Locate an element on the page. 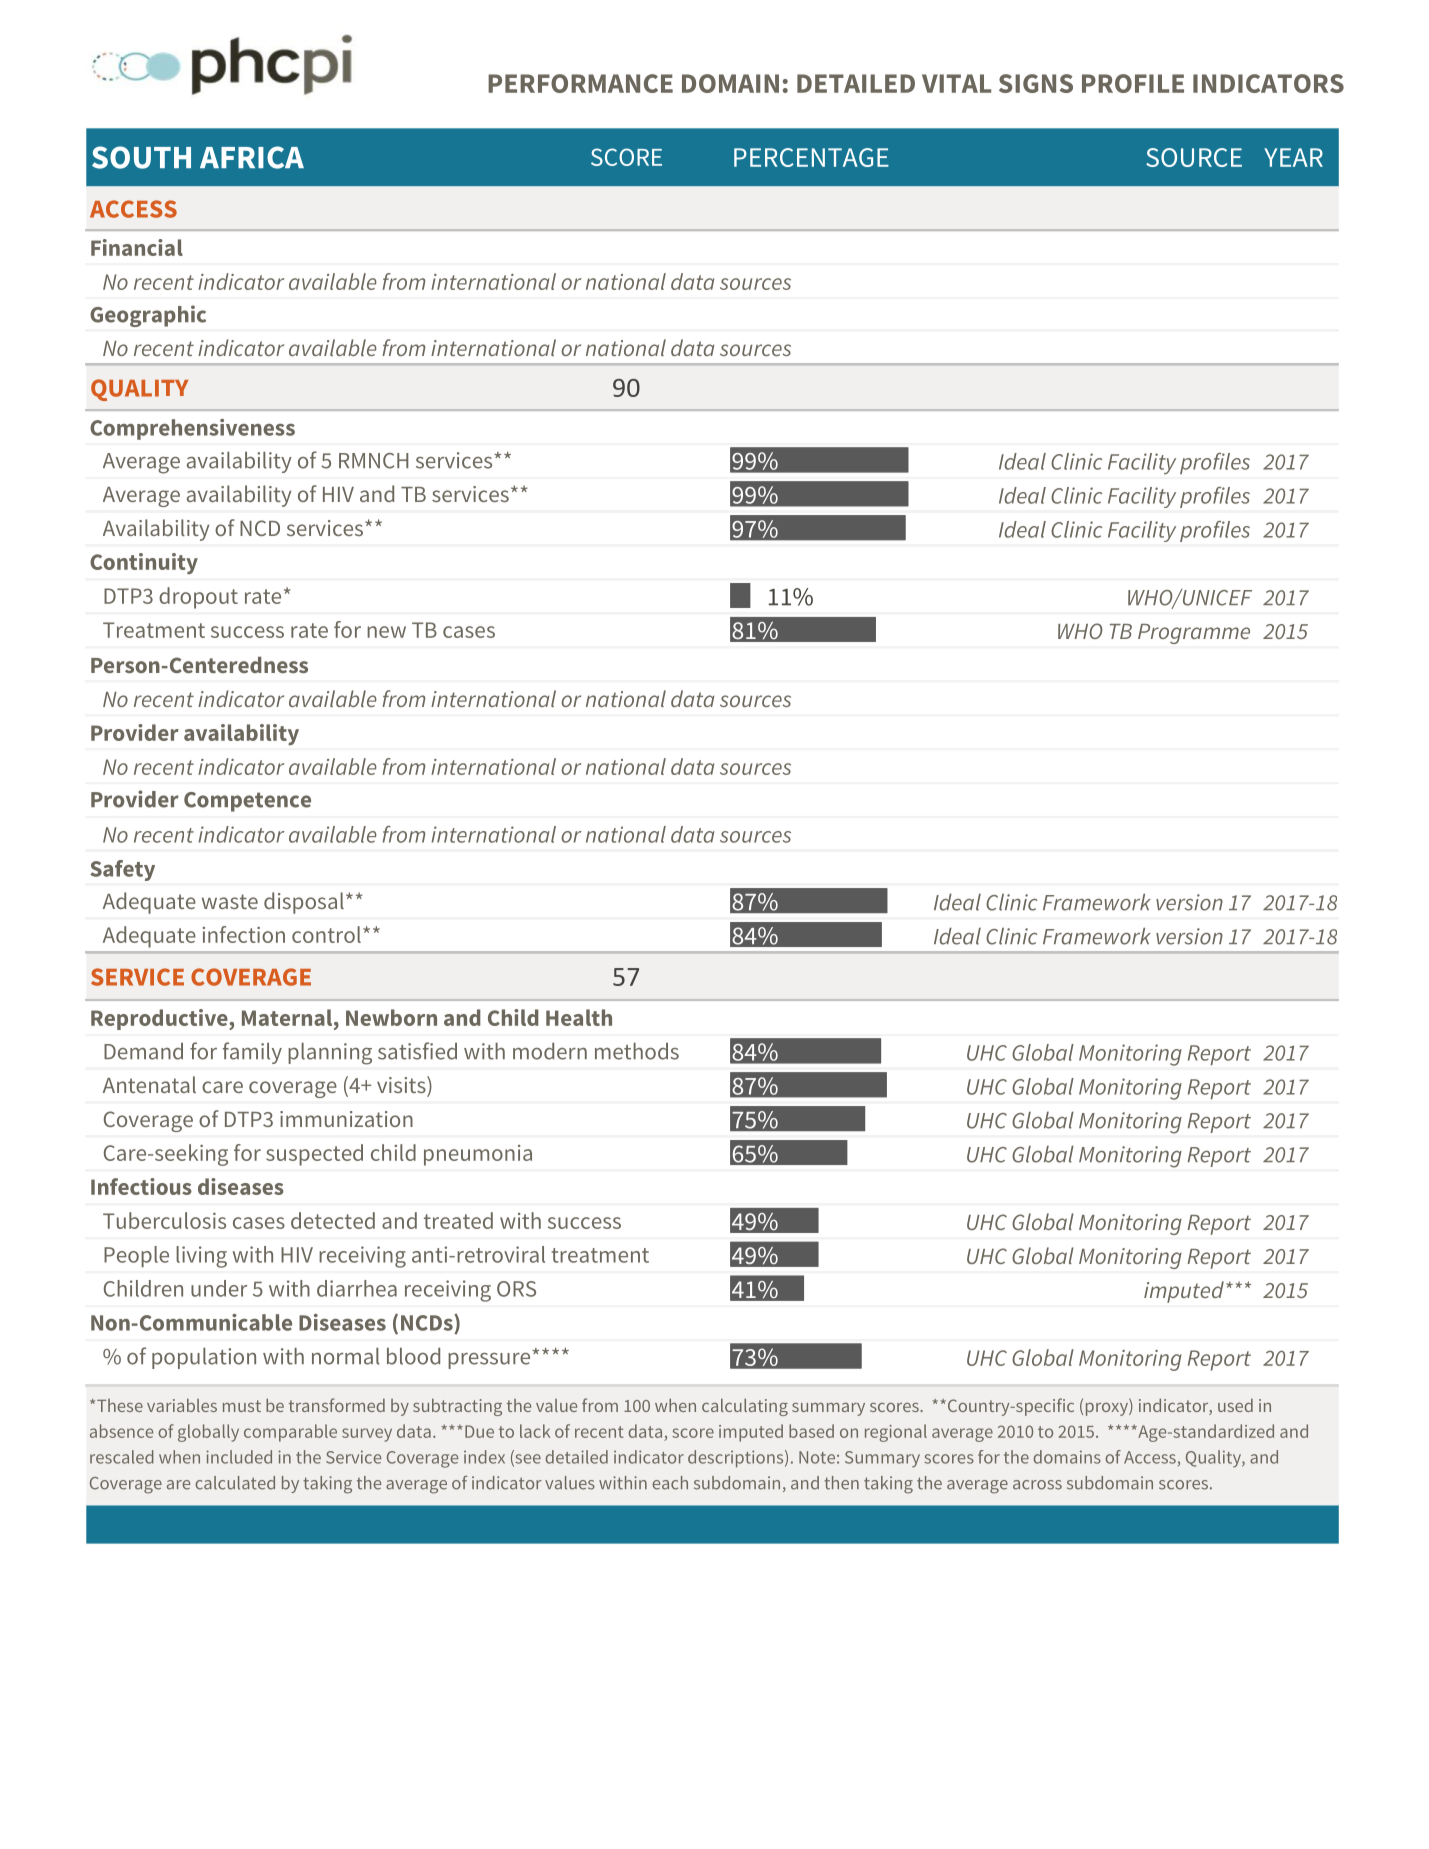 The image size is (1429, 1849). SIGNS is located at coordinates (1036, 83).
